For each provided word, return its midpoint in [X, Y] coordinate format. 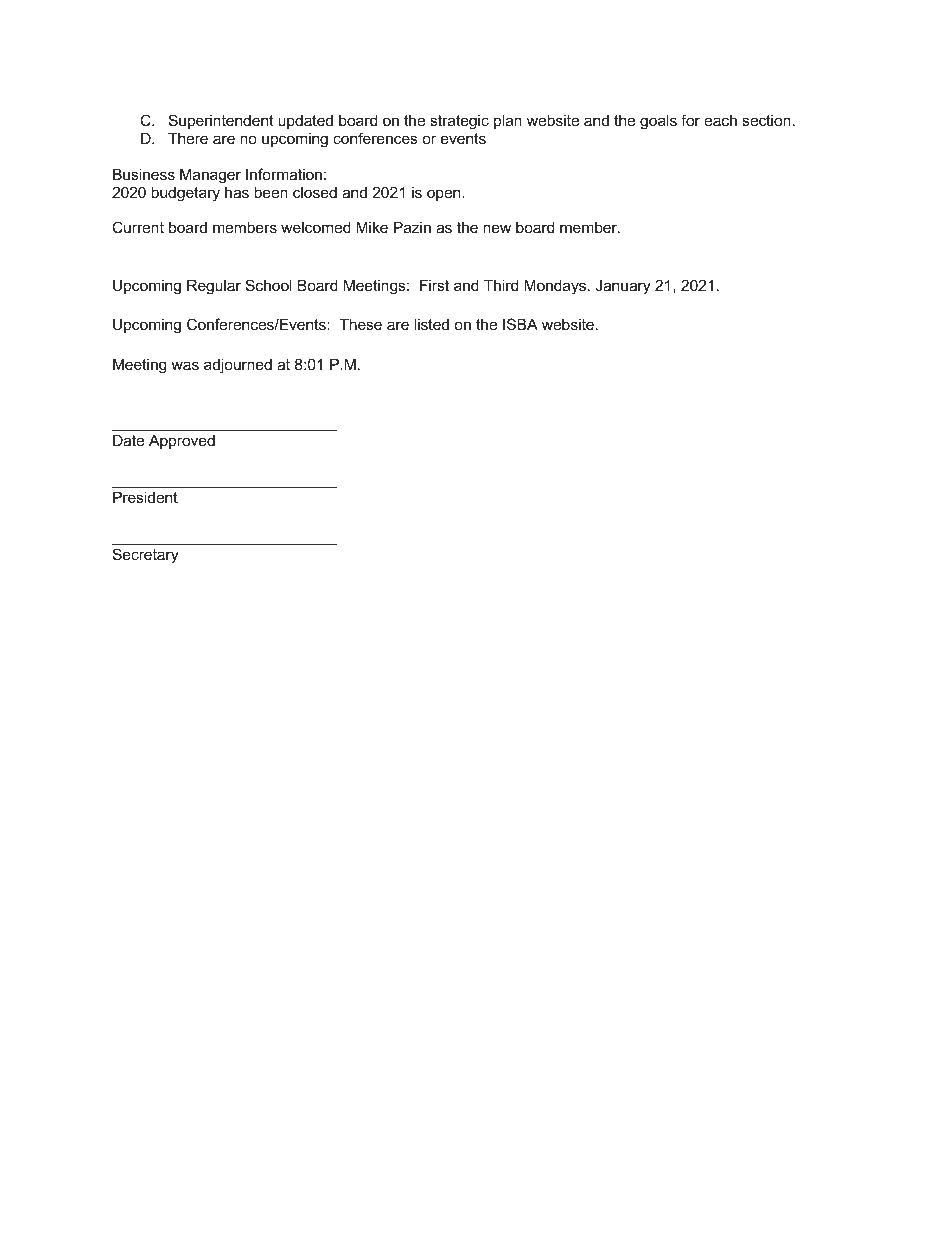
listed [431, 324]
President [145, 497]
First [434, 285]
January [623, 287]
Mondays [556, 287]
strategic [459, 122]
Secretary [146, 556]
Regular [214, 287]
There [188, 138]
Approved [182, 442]
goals [658, 122]
